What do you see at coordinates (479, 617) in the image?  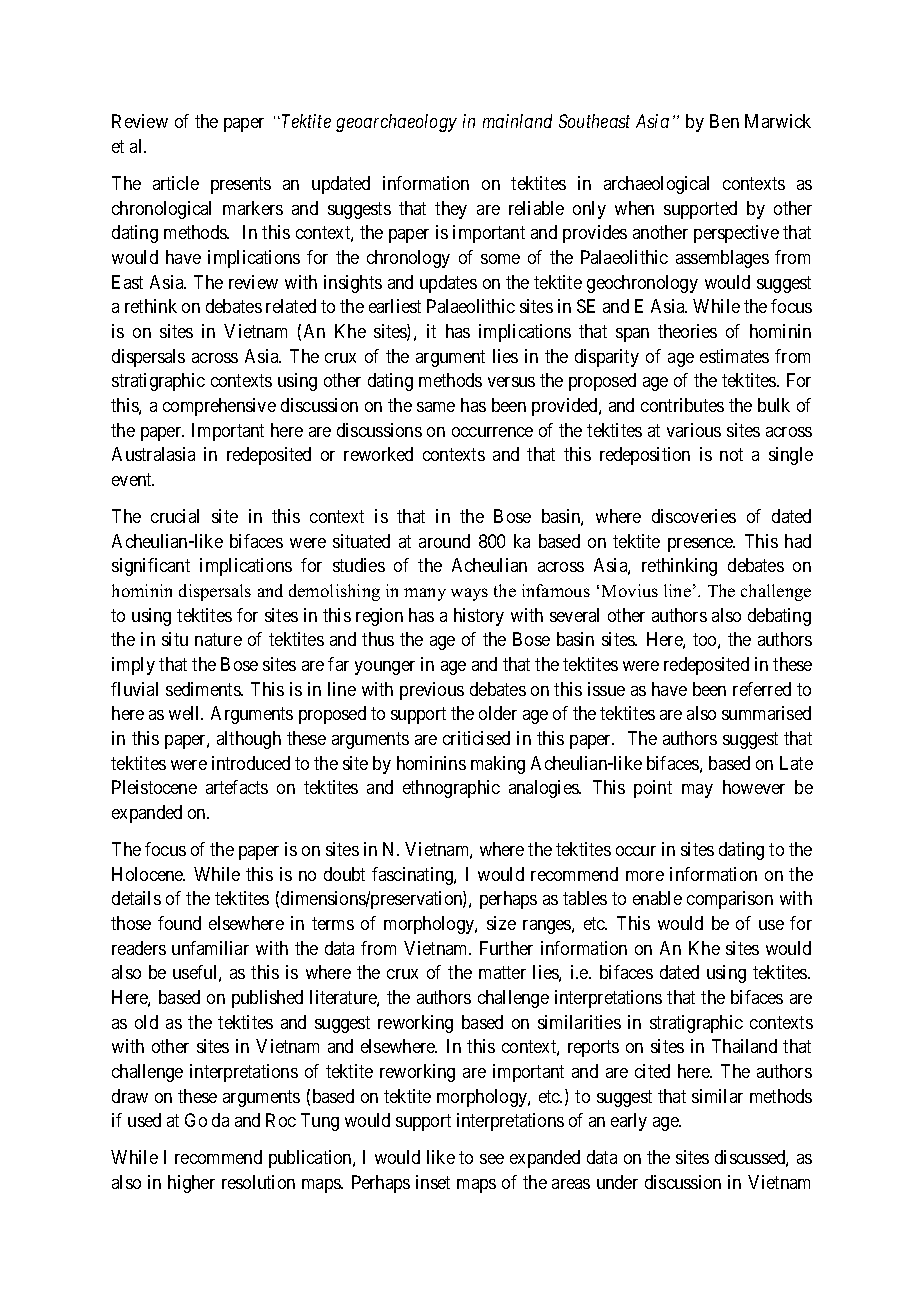 I see `history` at bounding box center [479, 617].
